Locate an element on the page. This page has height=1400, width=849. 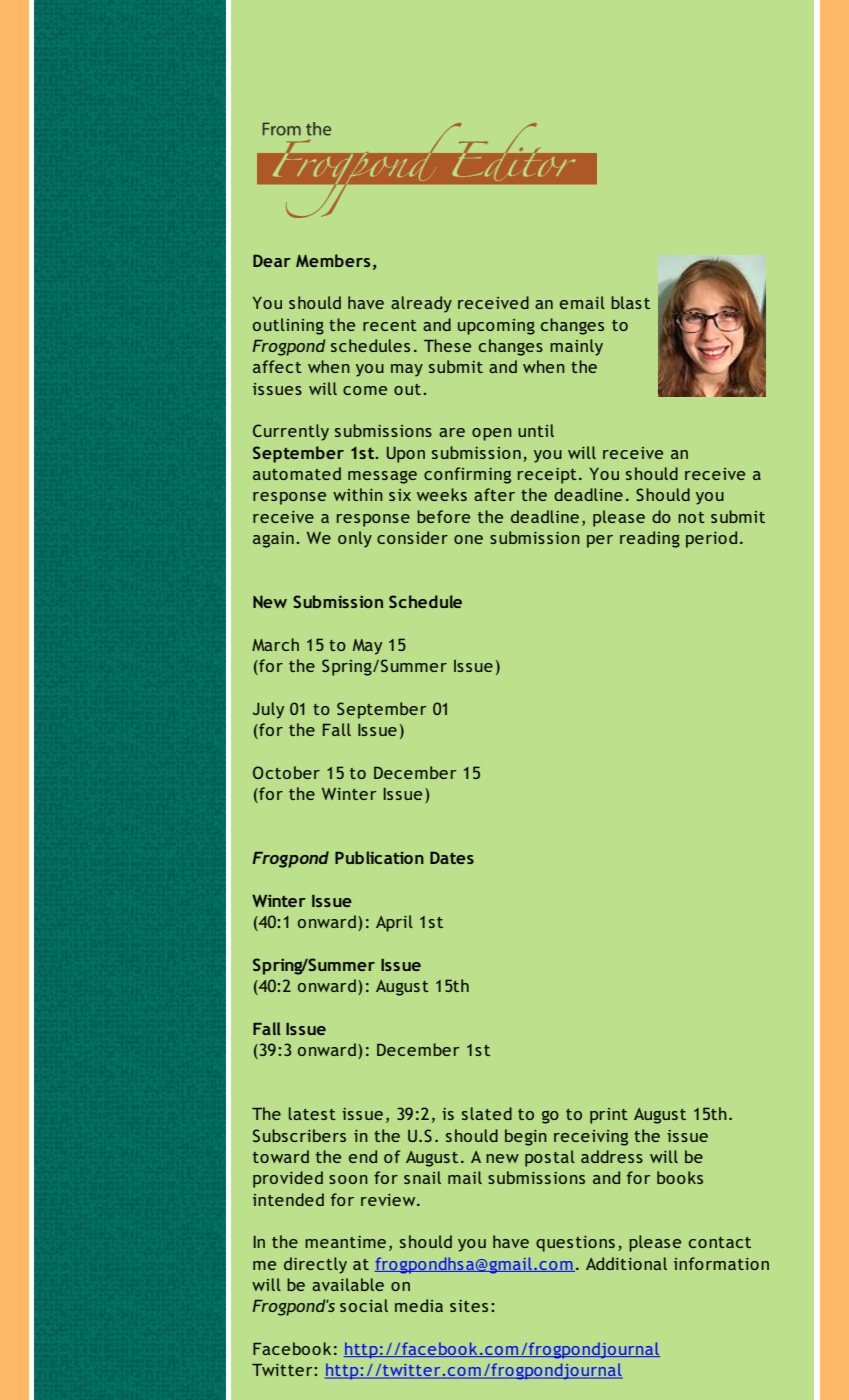
Additional is located at coordinates (626, 1263).
